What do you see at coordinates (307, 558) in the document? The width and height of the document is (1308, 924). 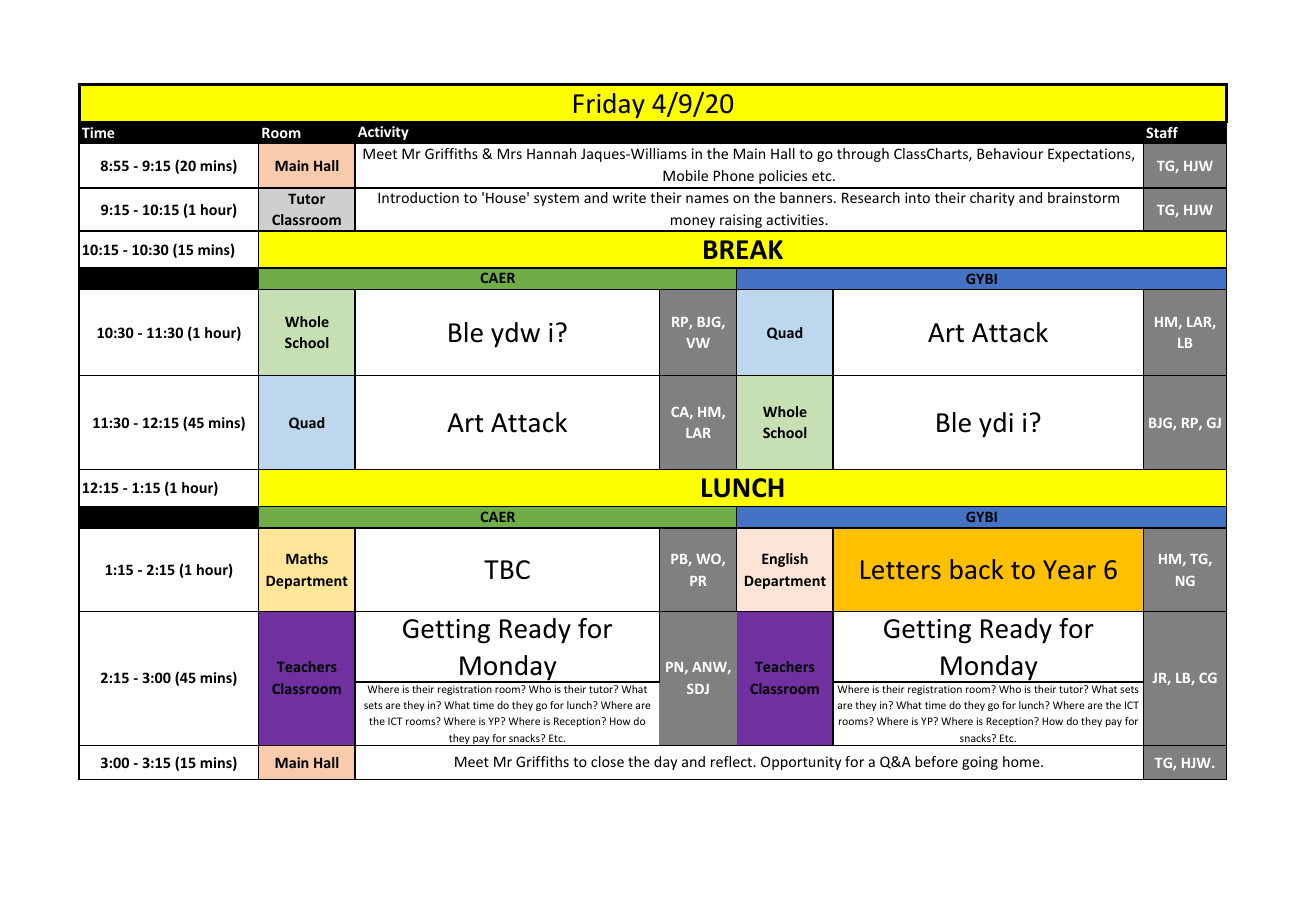 I see `Maths` at bounding box center [307, 558].
